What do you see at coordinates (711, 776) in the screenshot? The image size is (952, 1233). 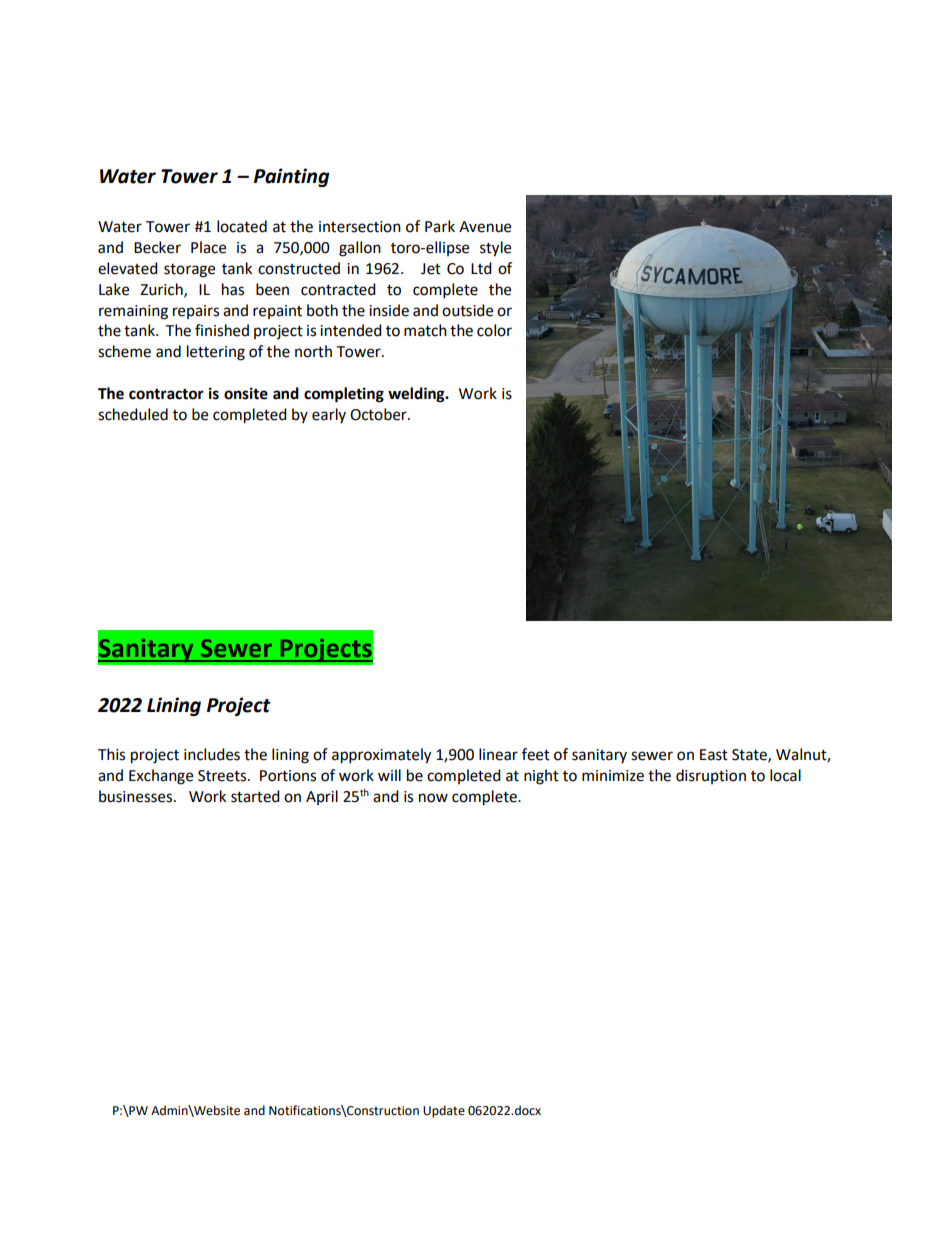 I see `disruption` at bounding box center [711, 776].
